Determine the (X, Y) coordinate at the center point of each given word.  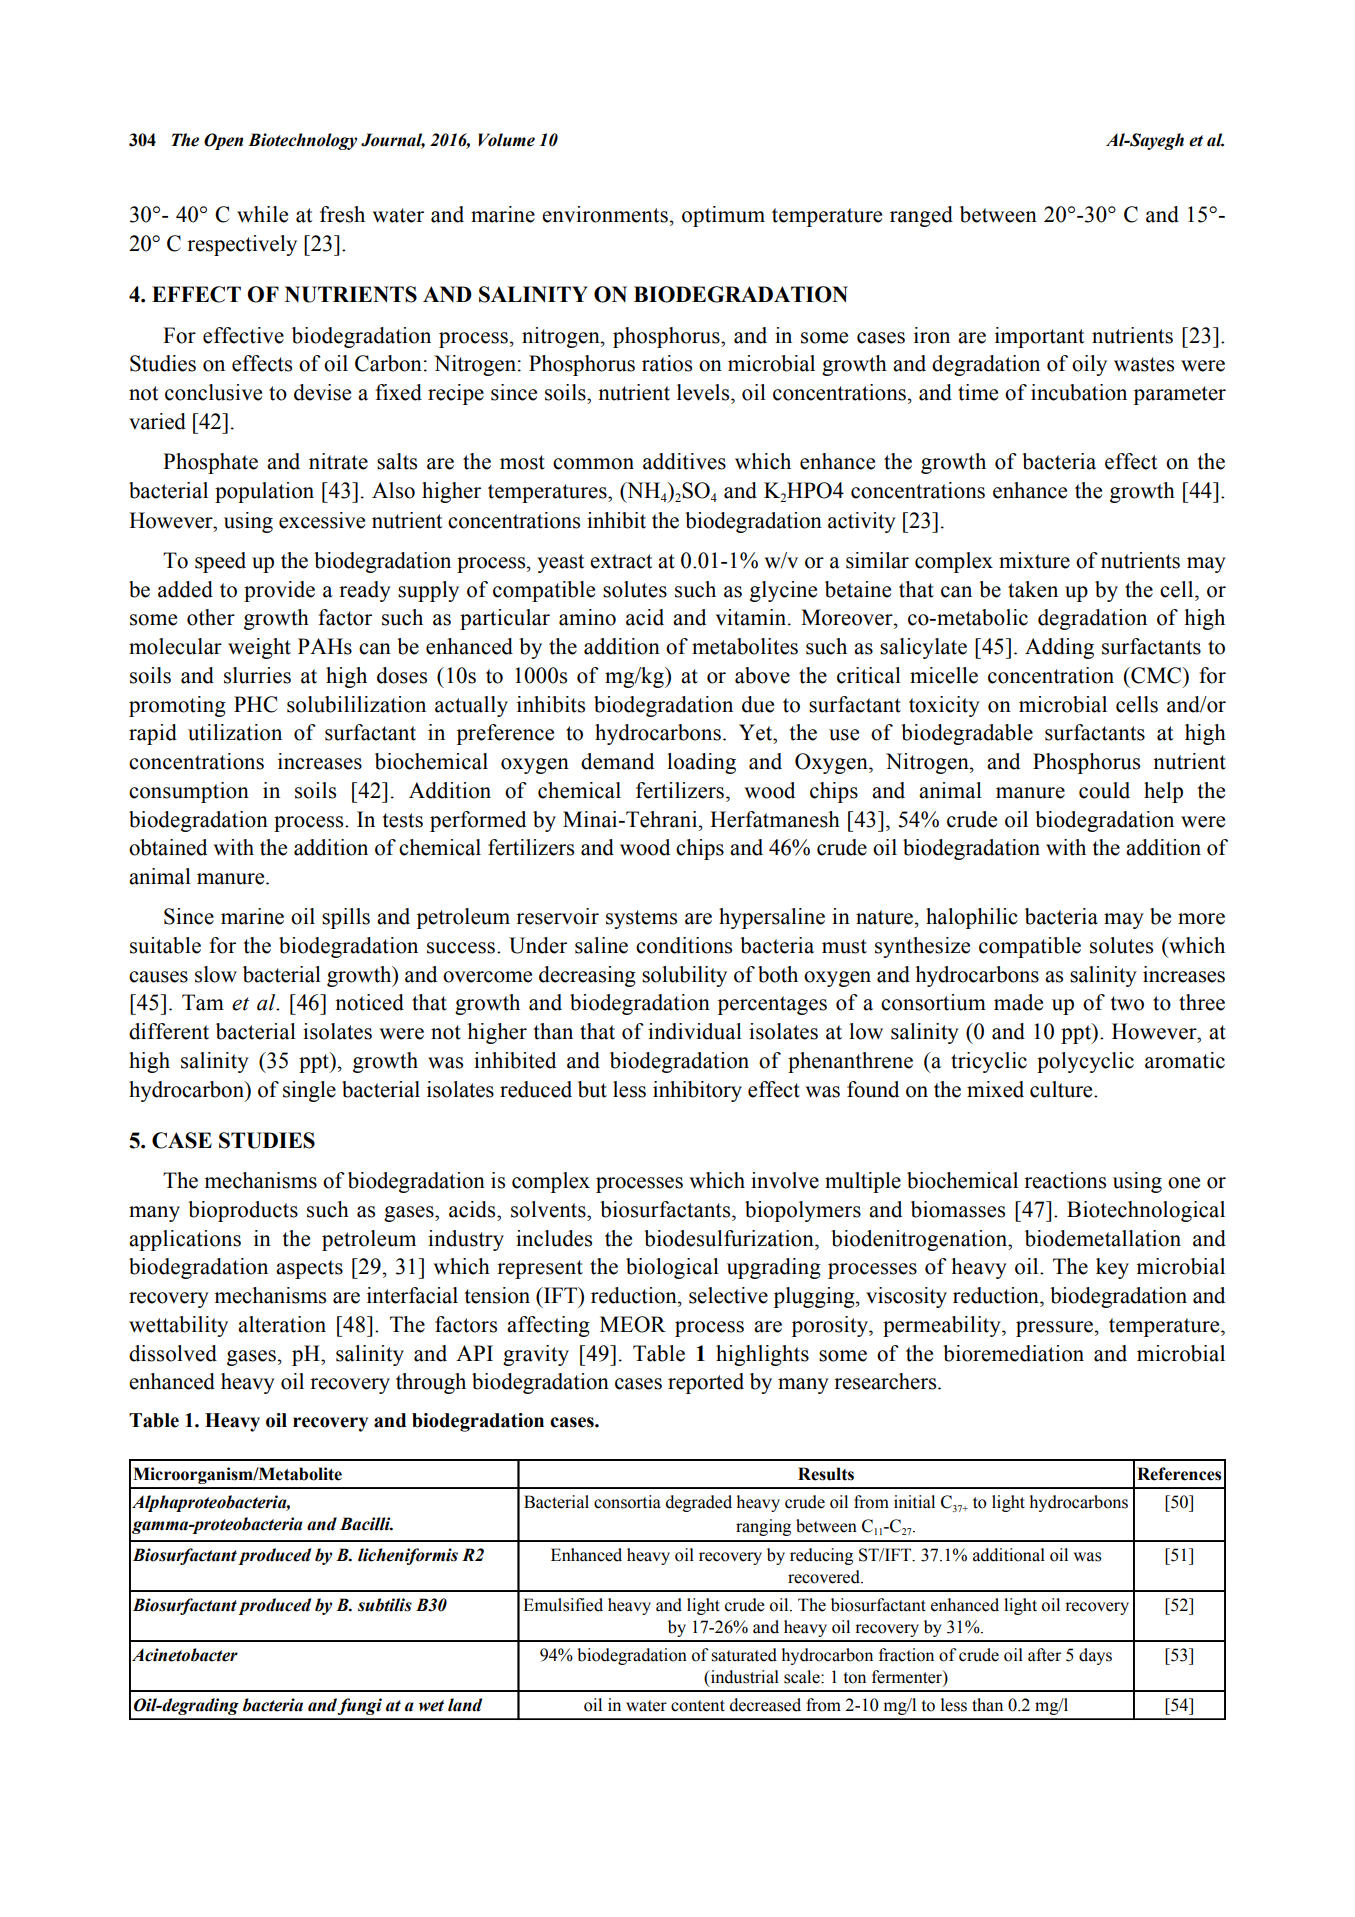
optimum (723, 216)
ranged (921, 216)
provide (279, 591)
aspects (309, 1269)
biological (672, 1268)
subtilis (385, 1605)
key (1112, 1268)
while (262, 214)
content (698, 1706)
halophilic (972, 918)
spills (346, 918)
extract (621, 561)
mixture (1034, 560)
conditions (684, 945)
